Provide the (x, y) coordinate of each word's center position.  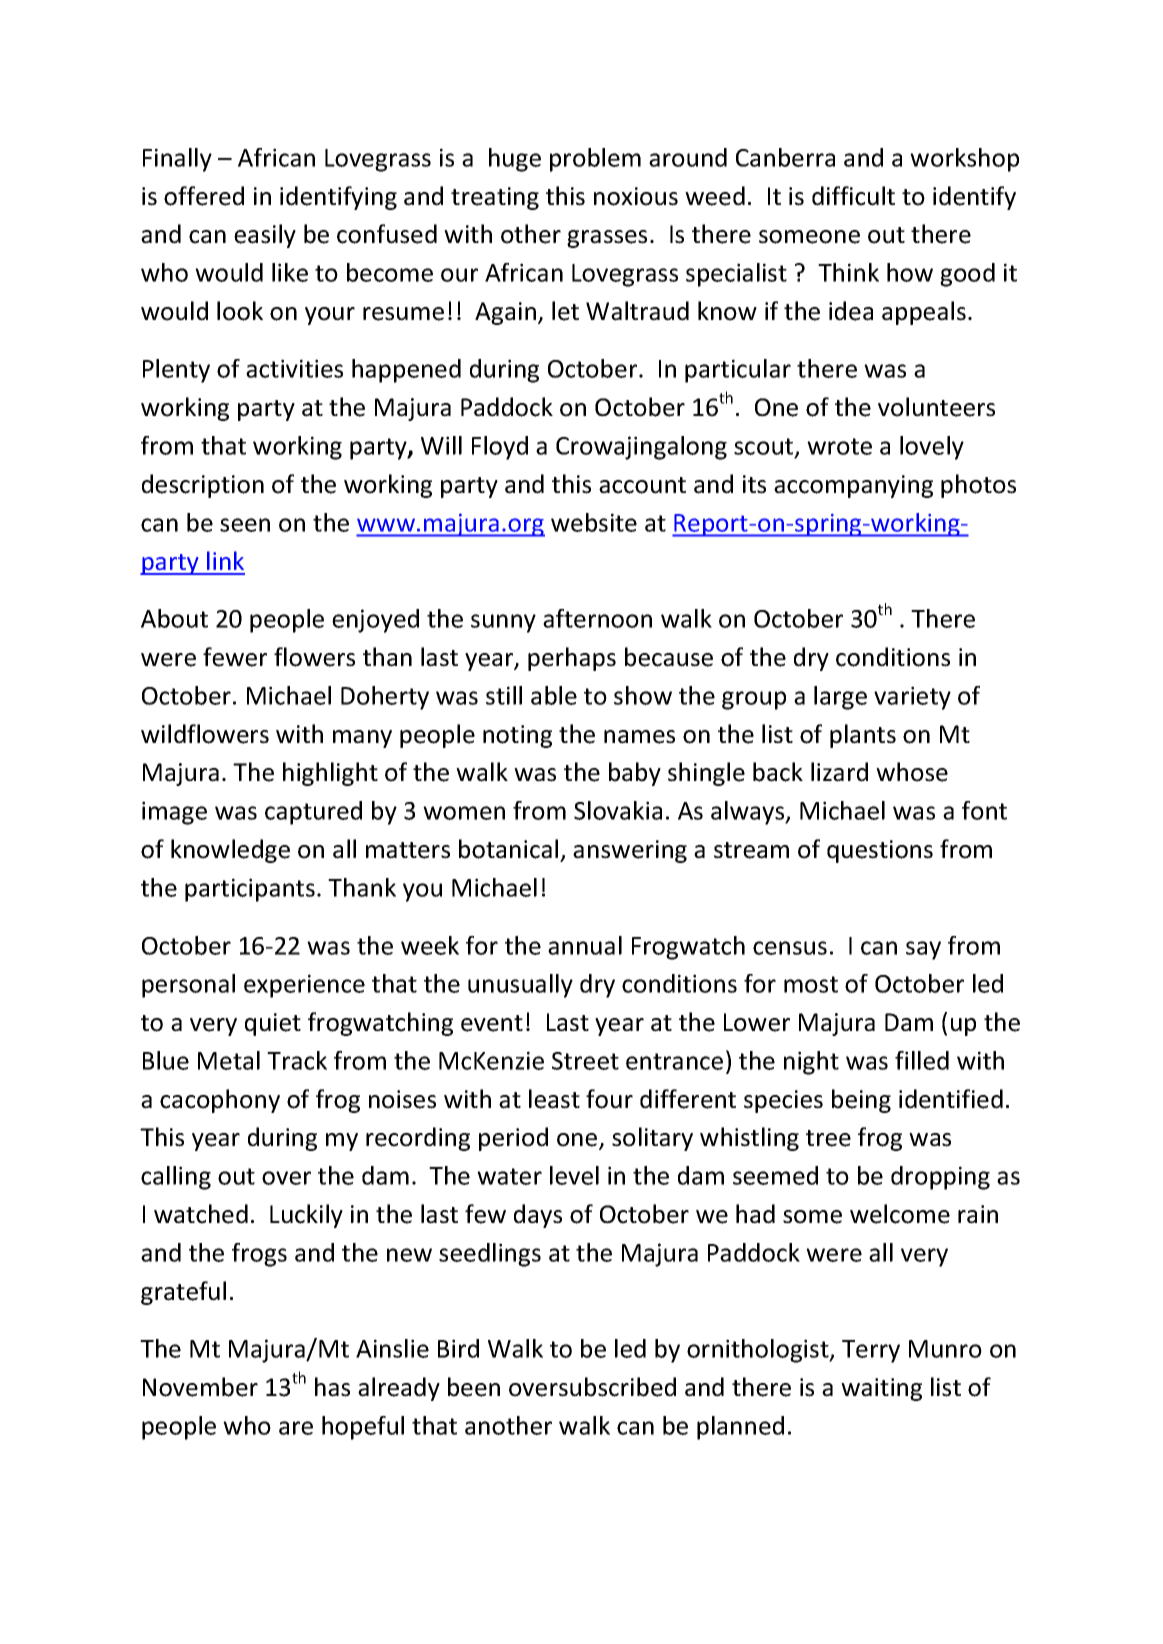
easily (265, 236)
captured (313, 813)
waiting (881, 1389)
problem (595, 160)
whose (912, 772)
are (296, 1428)
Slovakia (618, 810)
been (474, 1387)
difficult (853, 196)
